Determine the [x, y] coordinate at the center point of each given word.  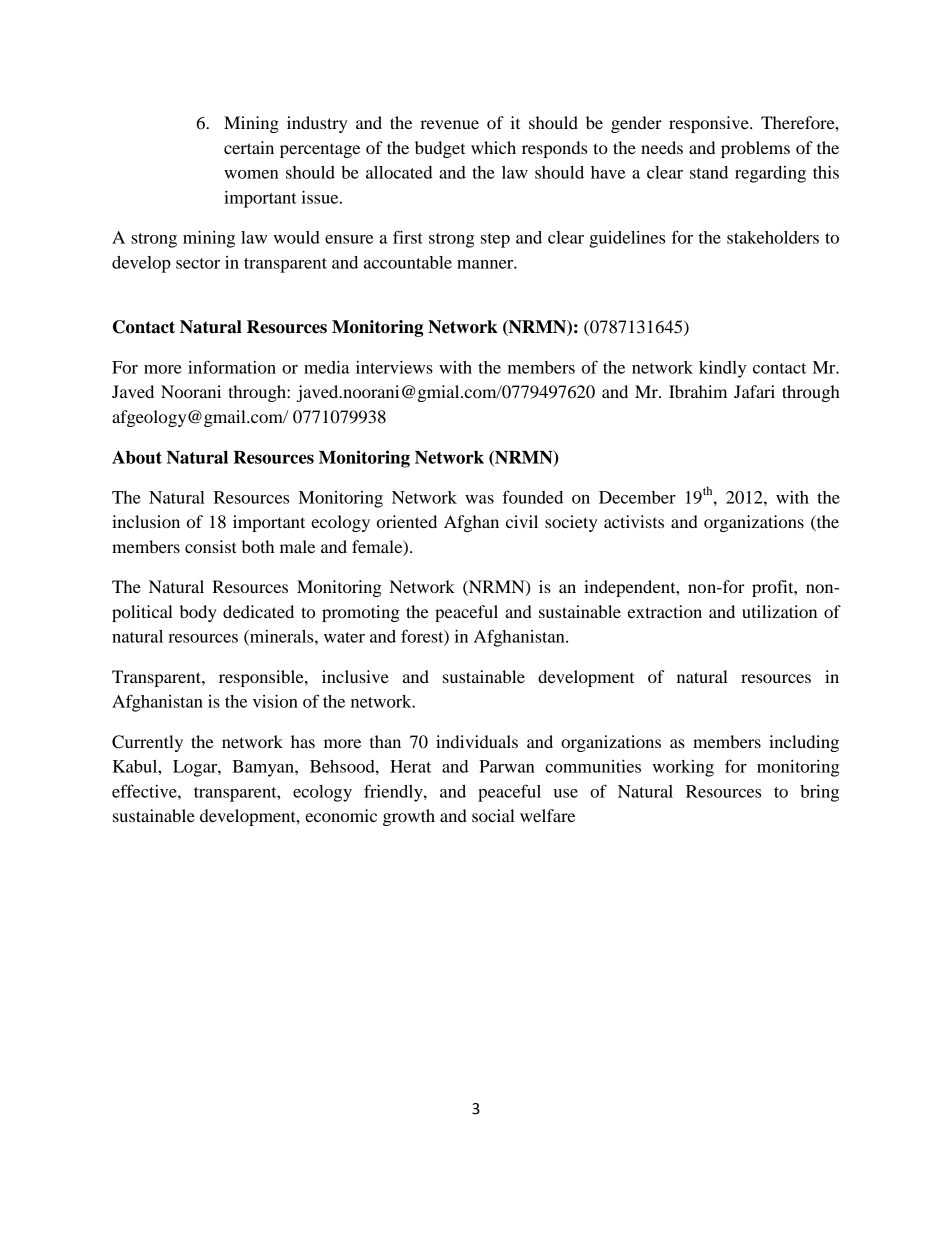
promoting [361, 613]
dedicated [258, 611]
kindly [722, 369]
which [493, 147]
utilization [779, 611]
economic [341, 815]
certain [249, 147]
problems [755, 149]
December [637, 497]
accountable [408, 262]
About [137, 457]
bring [819, 793]
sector [198, 263]
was [479, 499]
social [493, 815]
